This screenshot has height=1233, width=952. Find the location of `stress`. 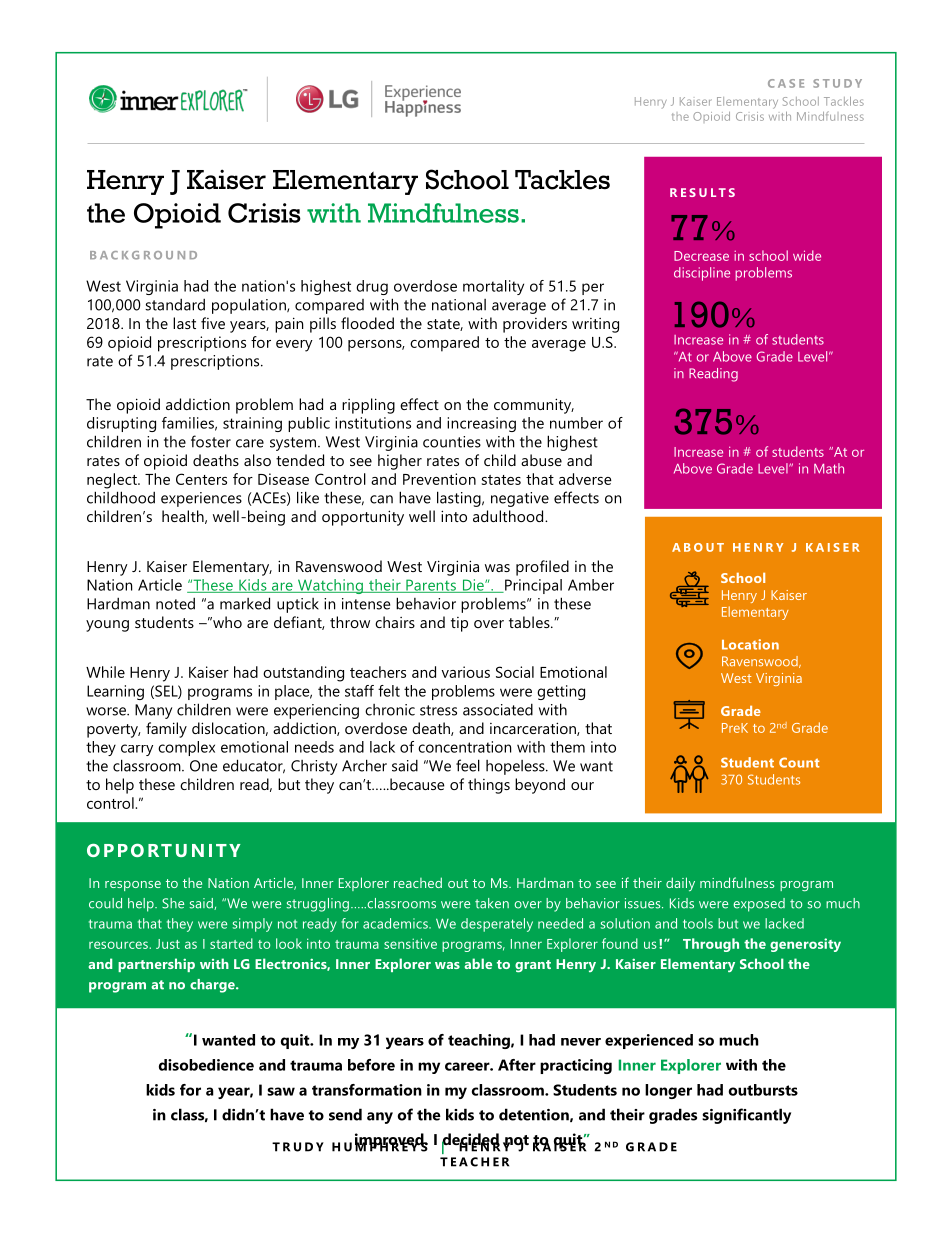

stress is located at coordinates (438, 710).
